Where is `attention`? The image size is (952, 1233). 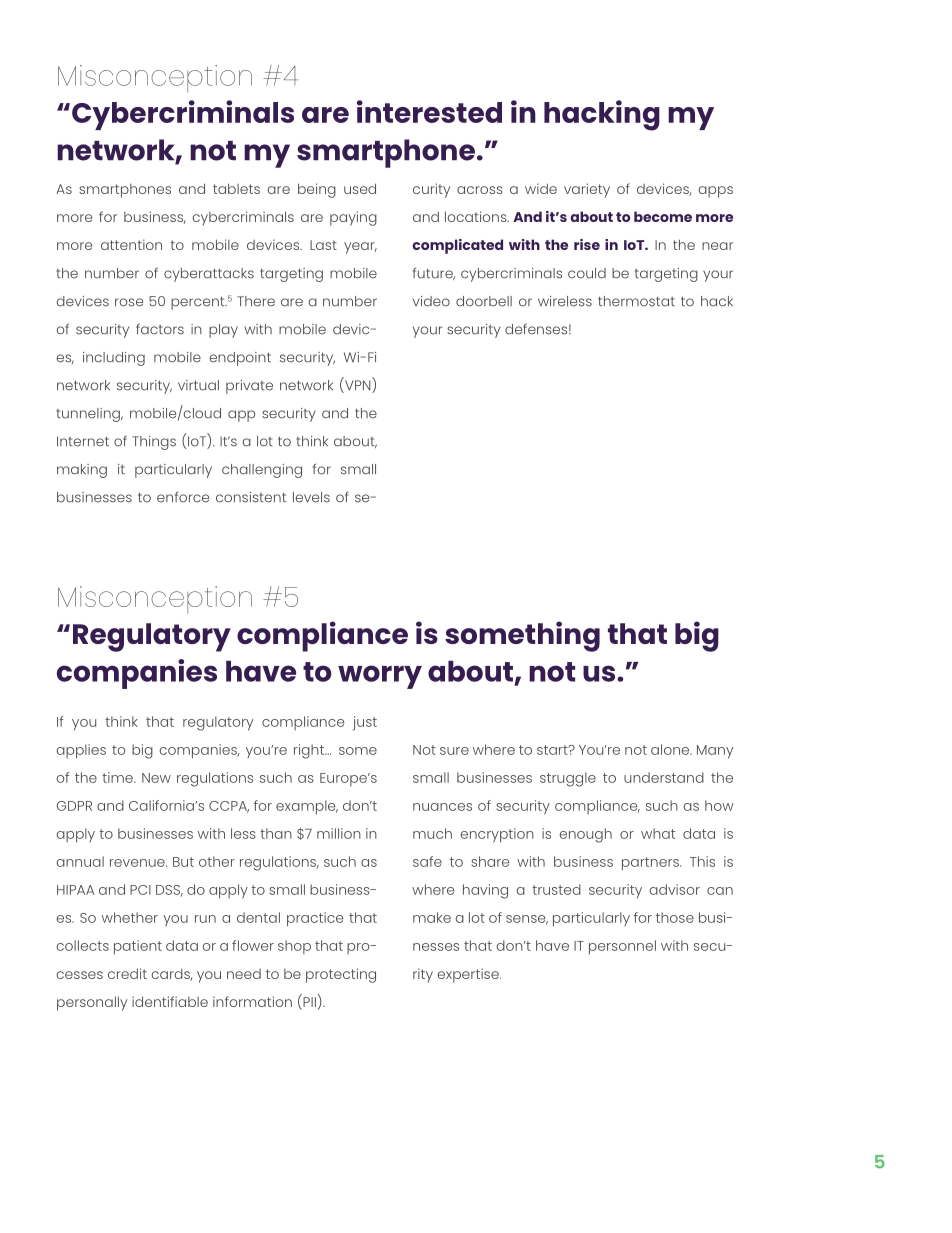
attention is located at coordinates (131, 244).
